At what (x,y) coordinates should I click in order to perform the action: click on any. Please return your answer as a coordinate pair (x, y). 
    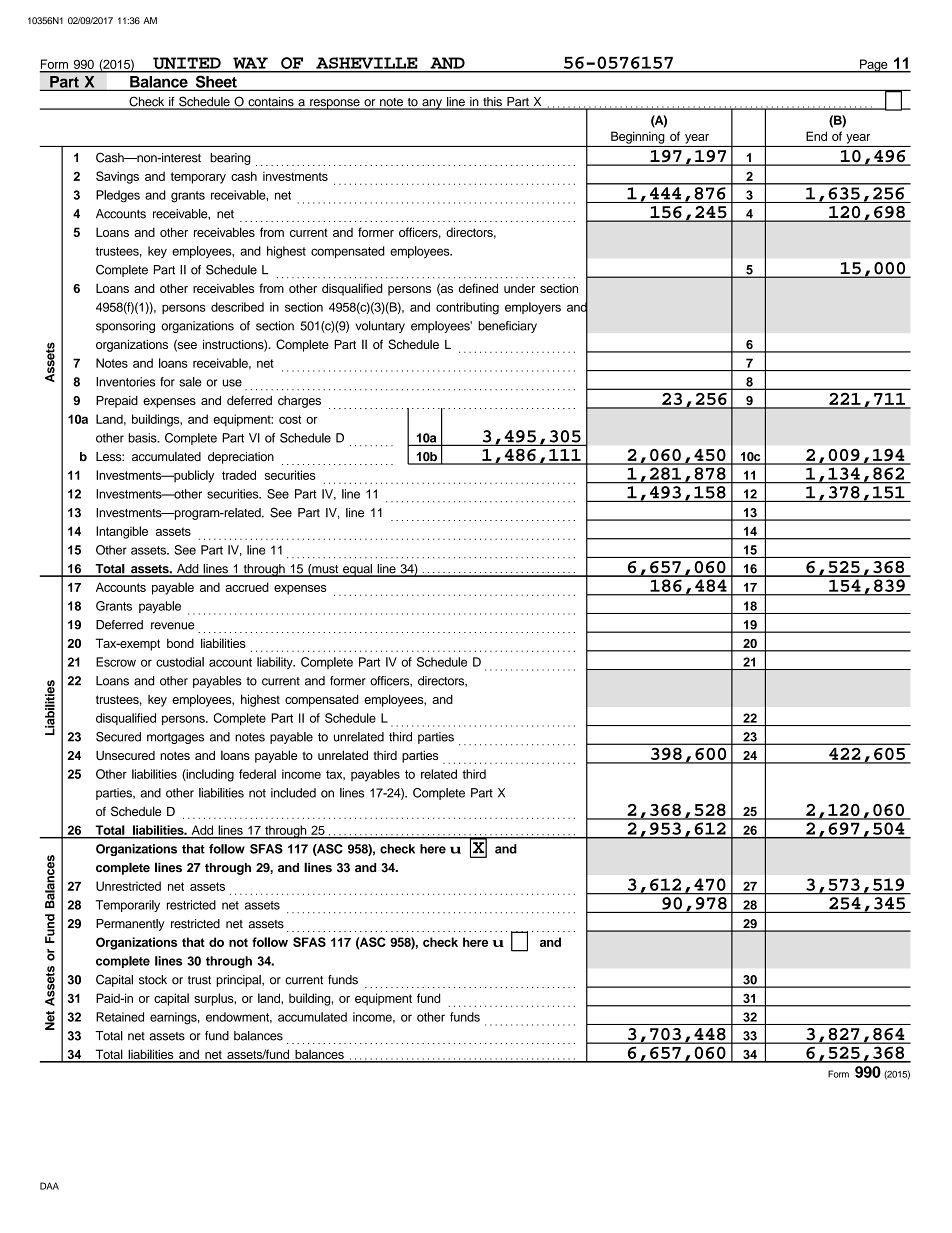
    Looking at the image, I should click on (432, 104).
